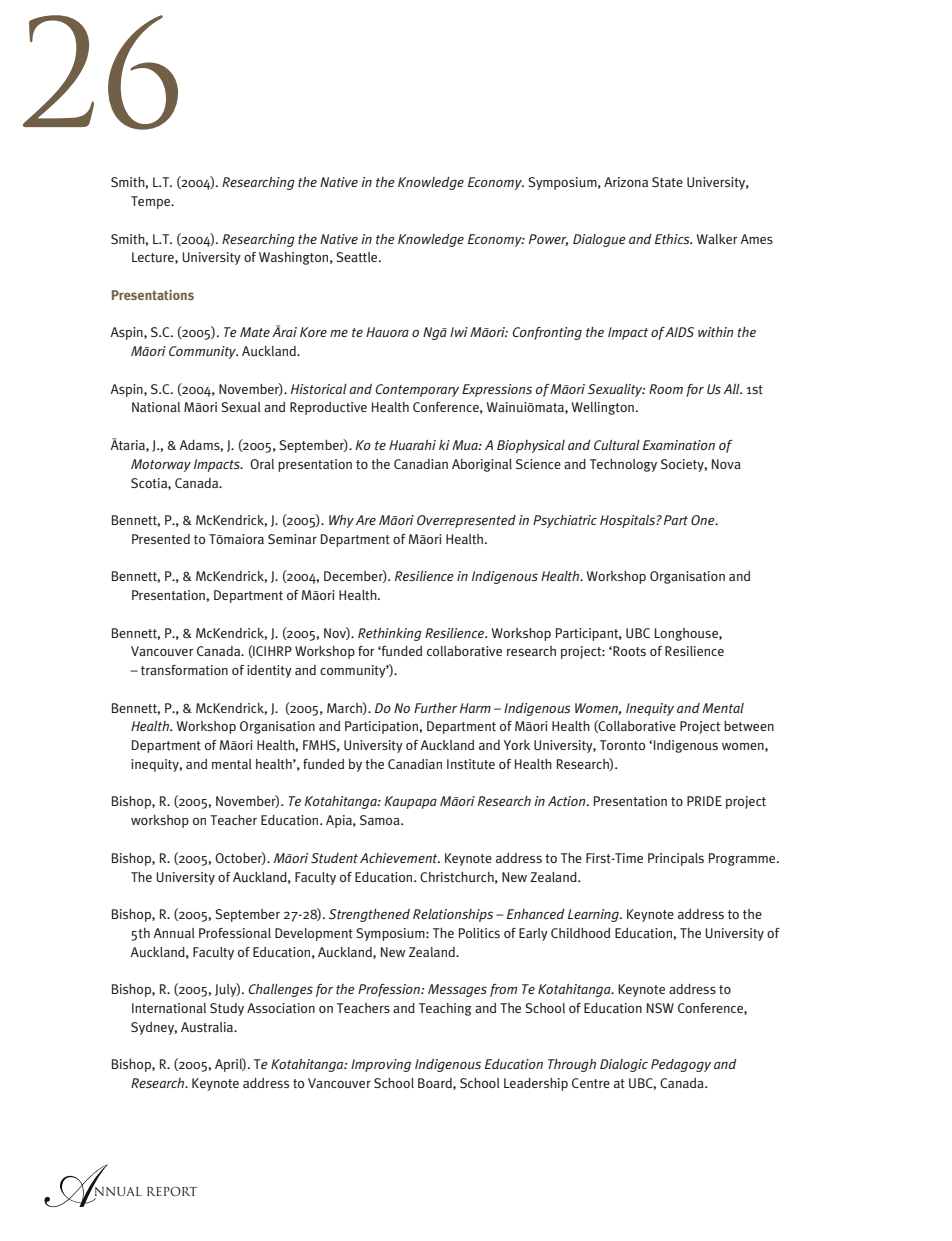 Image resolution: width=952 pixels, height=1241 pixels. What do you see at coordinates (292, 539) in the screenshot?
I see `Seminar` at bounding box center [292, 539].
